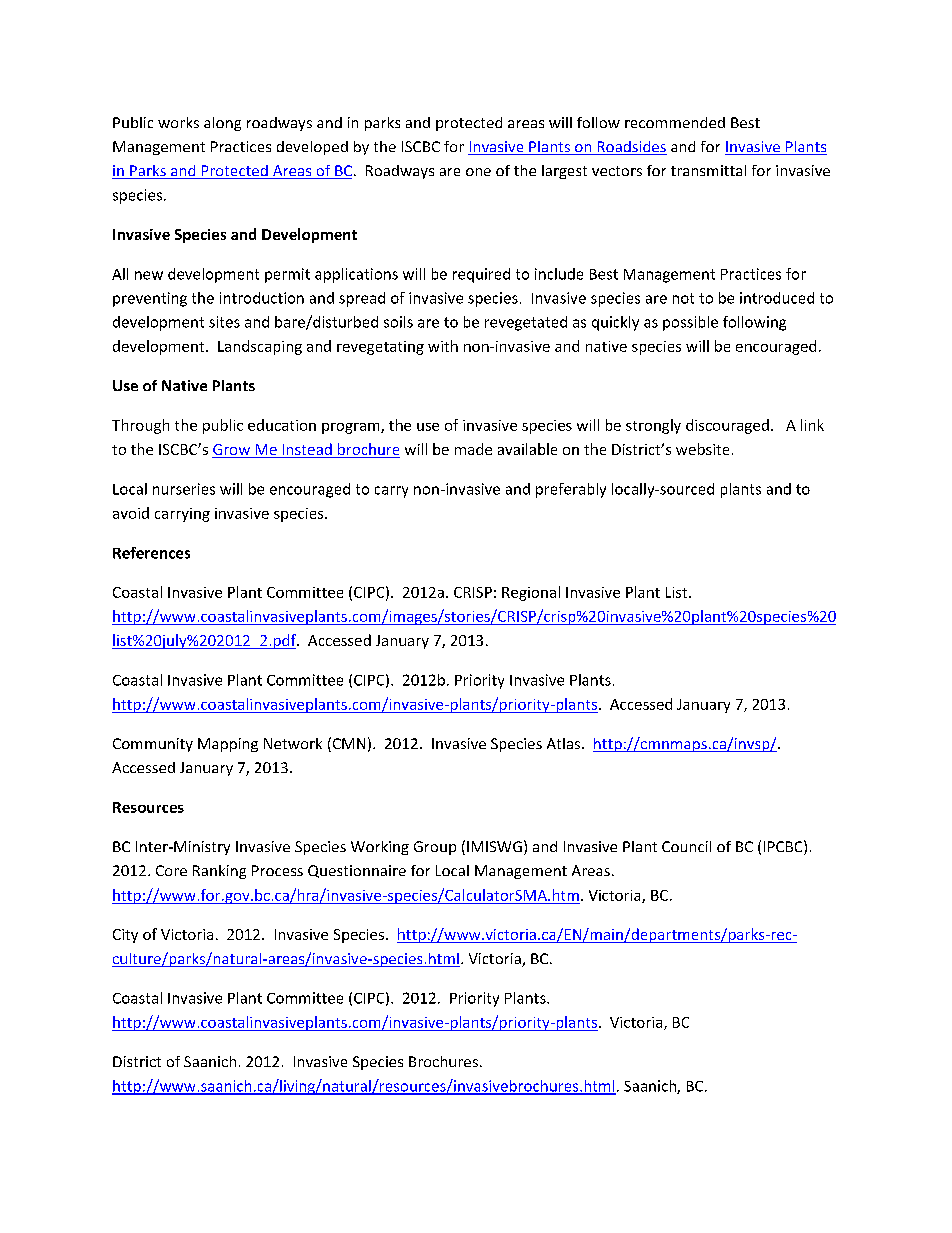 The width and height of the screenshot is (952, 1233). What do you see at coordinates (686, 846) in the screenshot?
I see `Council` at bounding box center [686, 846].
